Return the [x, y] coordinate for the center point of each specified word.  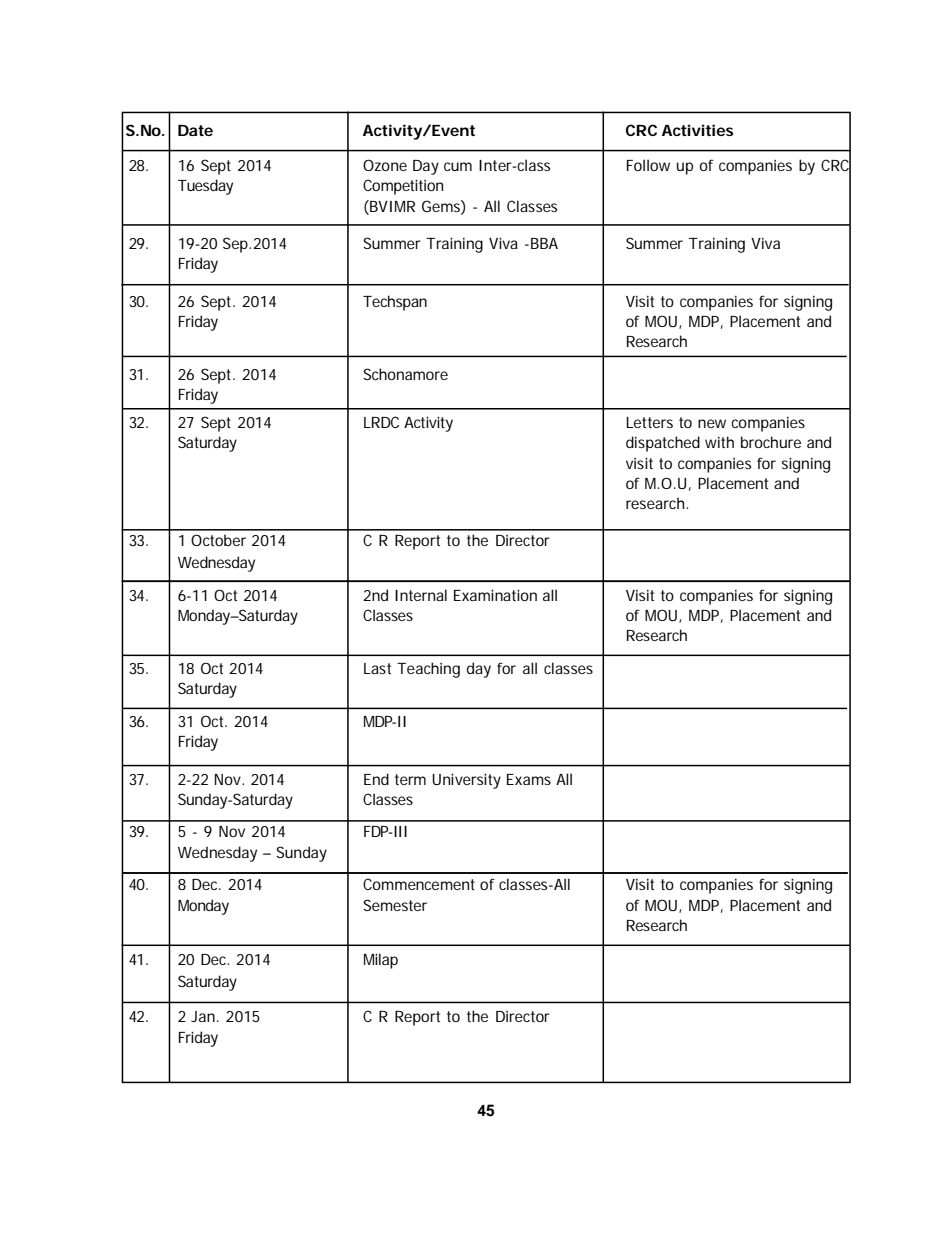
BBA [544, 243]
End [376, 779]
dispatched [663, 444]
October [218, 540]
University [466, 781]
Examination [495, 595]
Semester [395, 905]
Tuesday [205, 187]
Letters [649, 422]
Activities [698, 130]
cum [458, 166]
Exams [529, 779]
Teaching [428, 670]
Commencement [419, 884]
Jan [205, 1016]
